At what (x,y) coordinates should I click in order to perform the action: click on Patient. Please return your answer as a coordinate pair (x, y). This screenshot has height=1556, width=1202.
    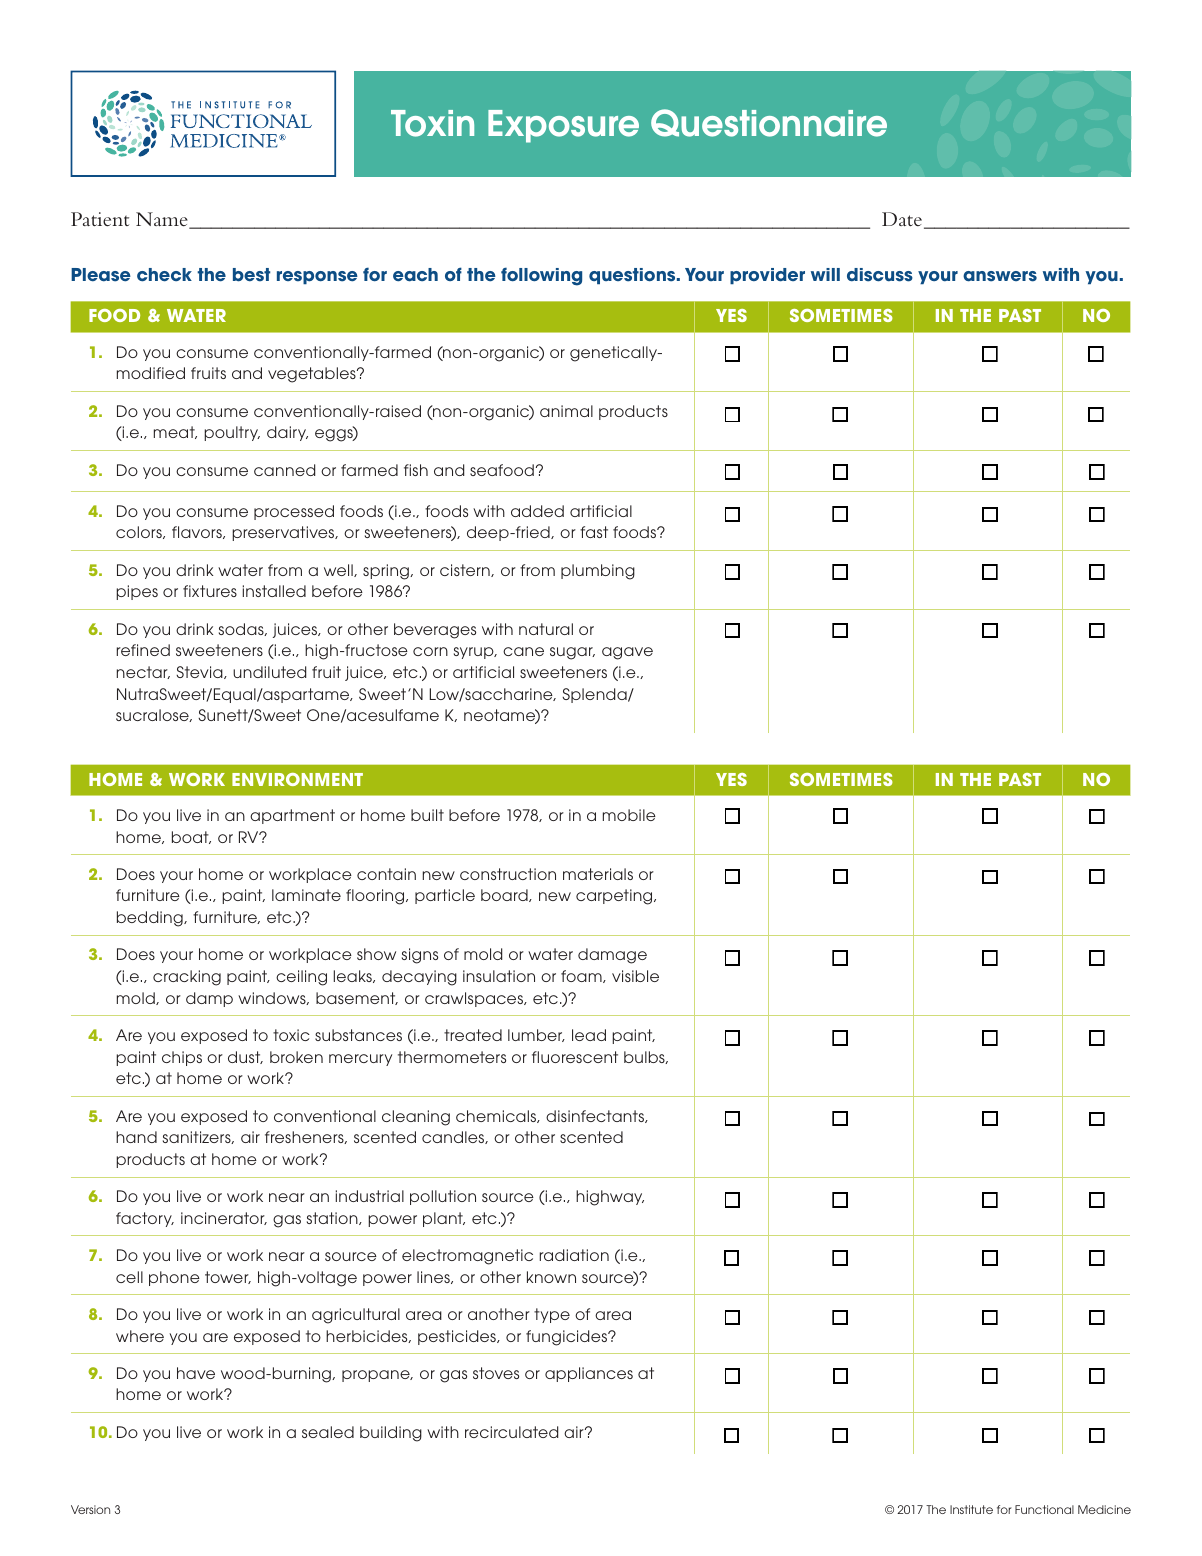
    Looking at the image, I should click on (100, 219).
